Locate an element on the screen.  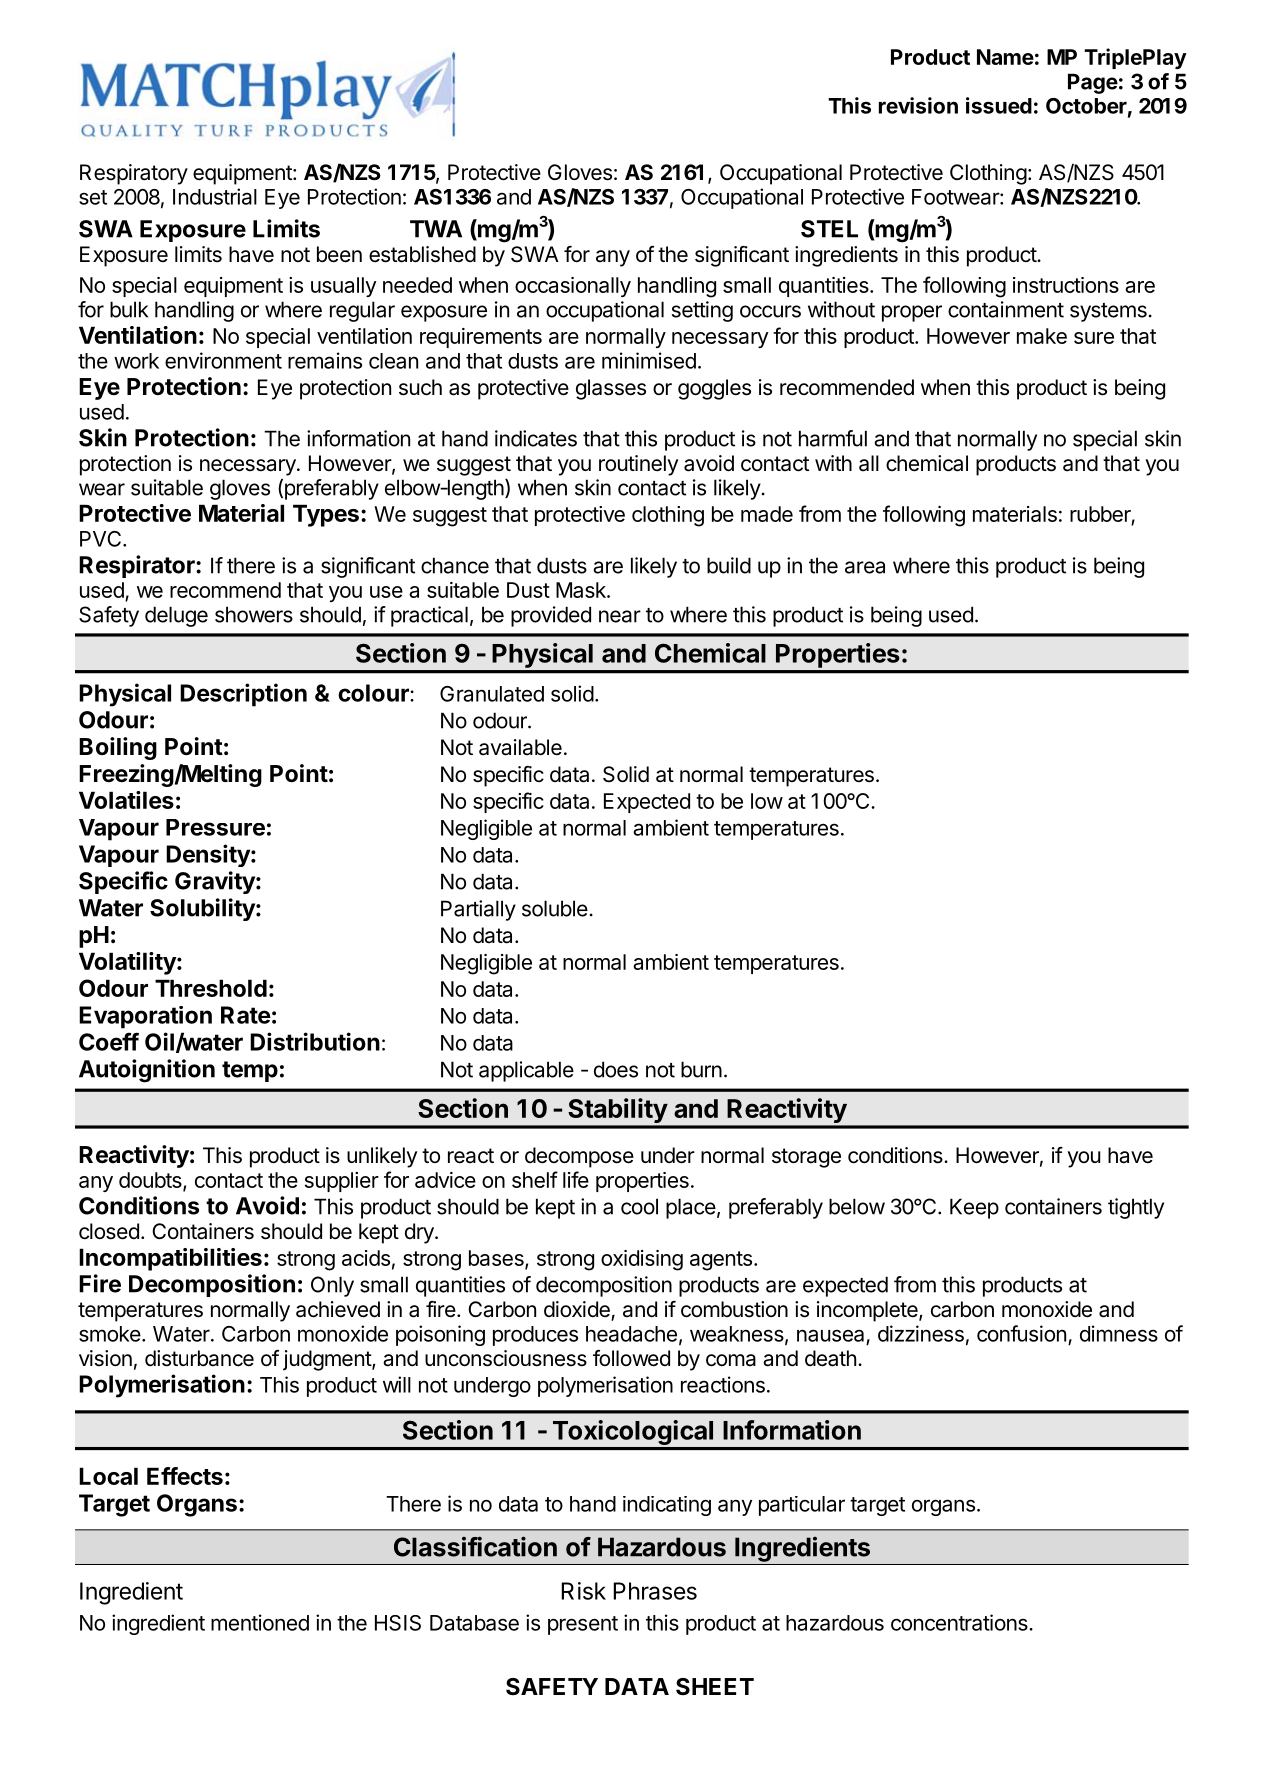
been is located at coordinates (339, 254).
